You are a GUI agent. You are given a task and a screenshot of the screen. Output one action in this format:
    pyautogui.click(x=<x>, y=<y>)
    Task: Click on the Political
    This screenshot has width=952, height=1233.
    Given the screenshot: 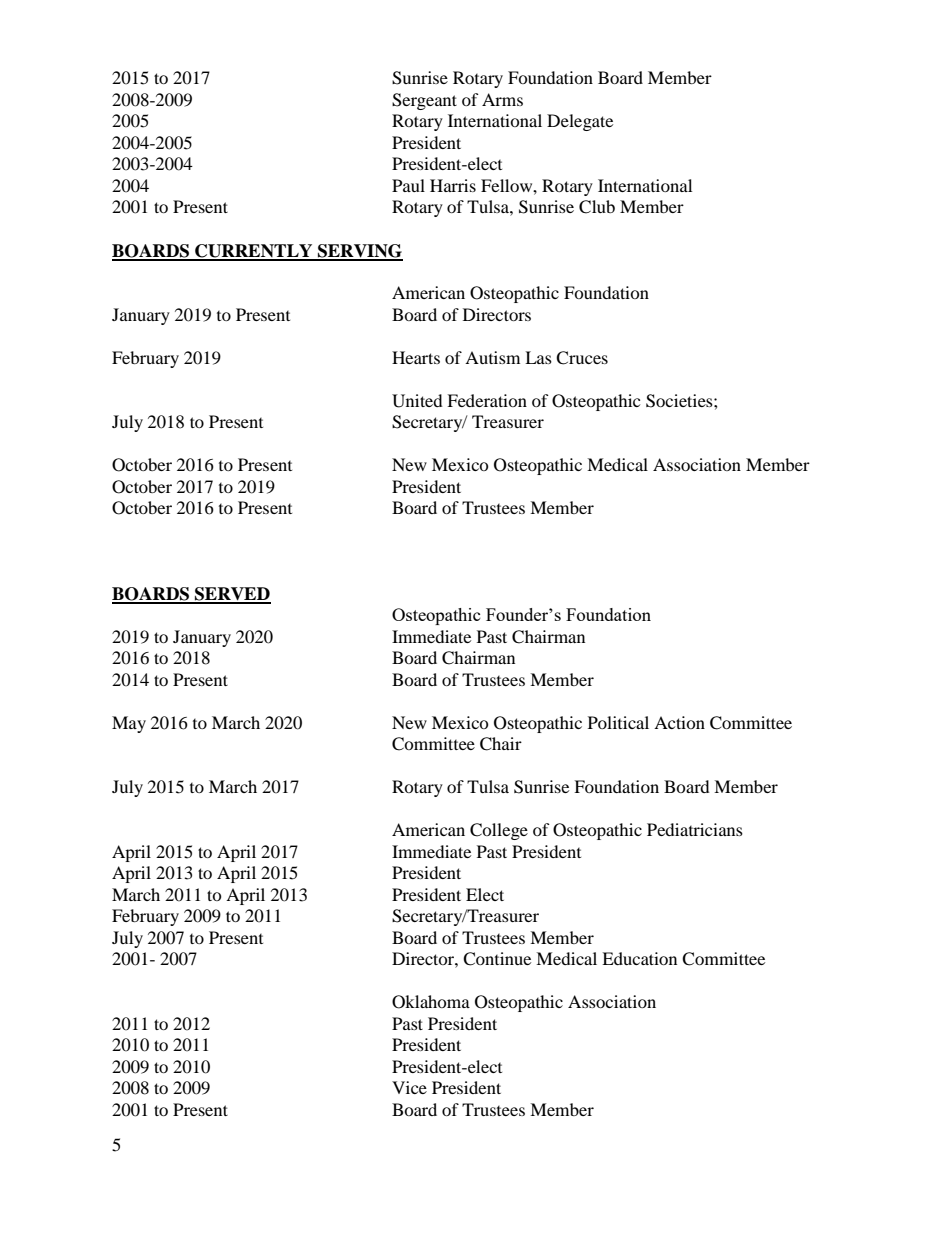 What is the action you would take?
    pyautogui.click(x=618, y=722)
